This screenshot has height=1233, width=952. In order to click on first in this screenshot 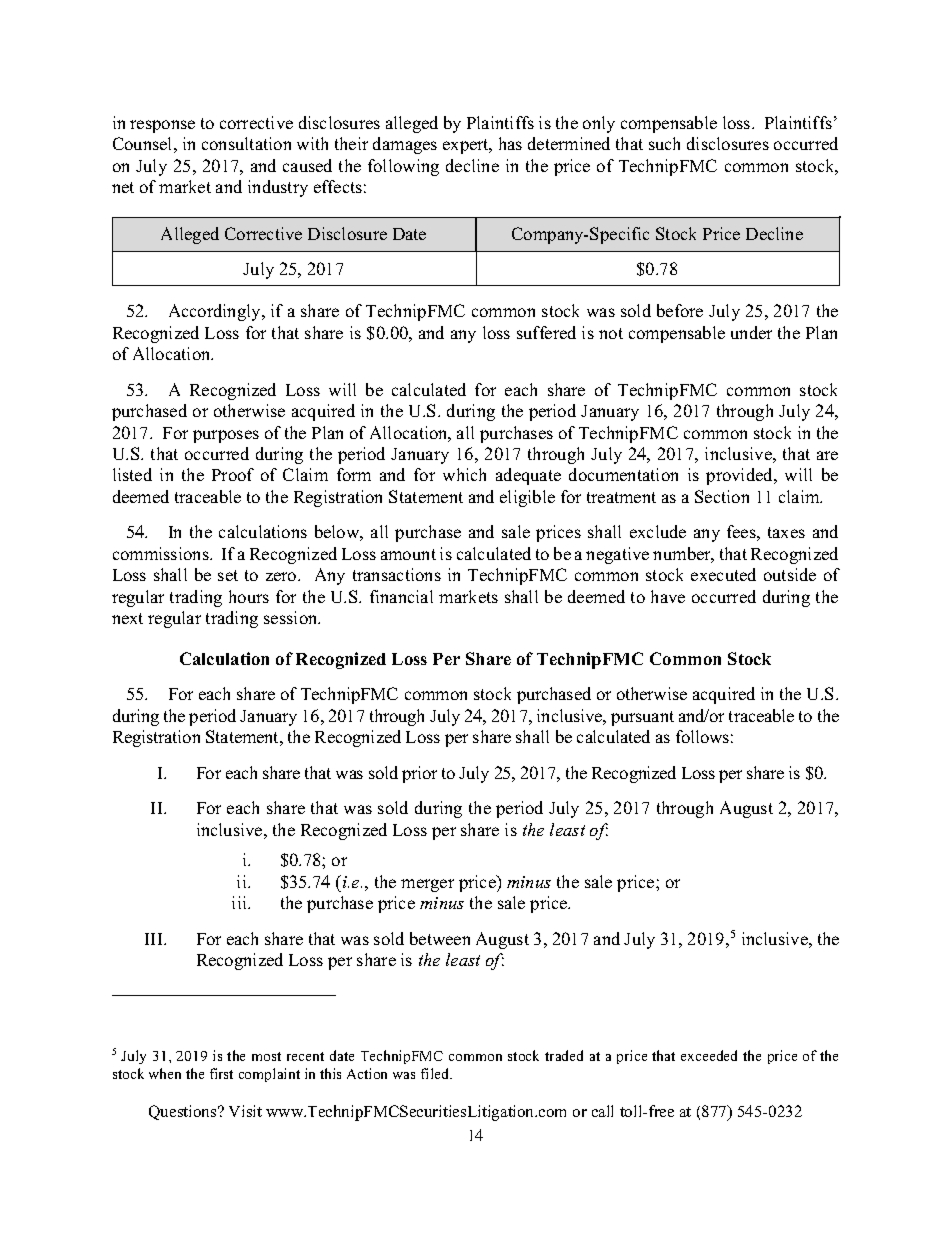, I will do `click(221, 1073)`.
